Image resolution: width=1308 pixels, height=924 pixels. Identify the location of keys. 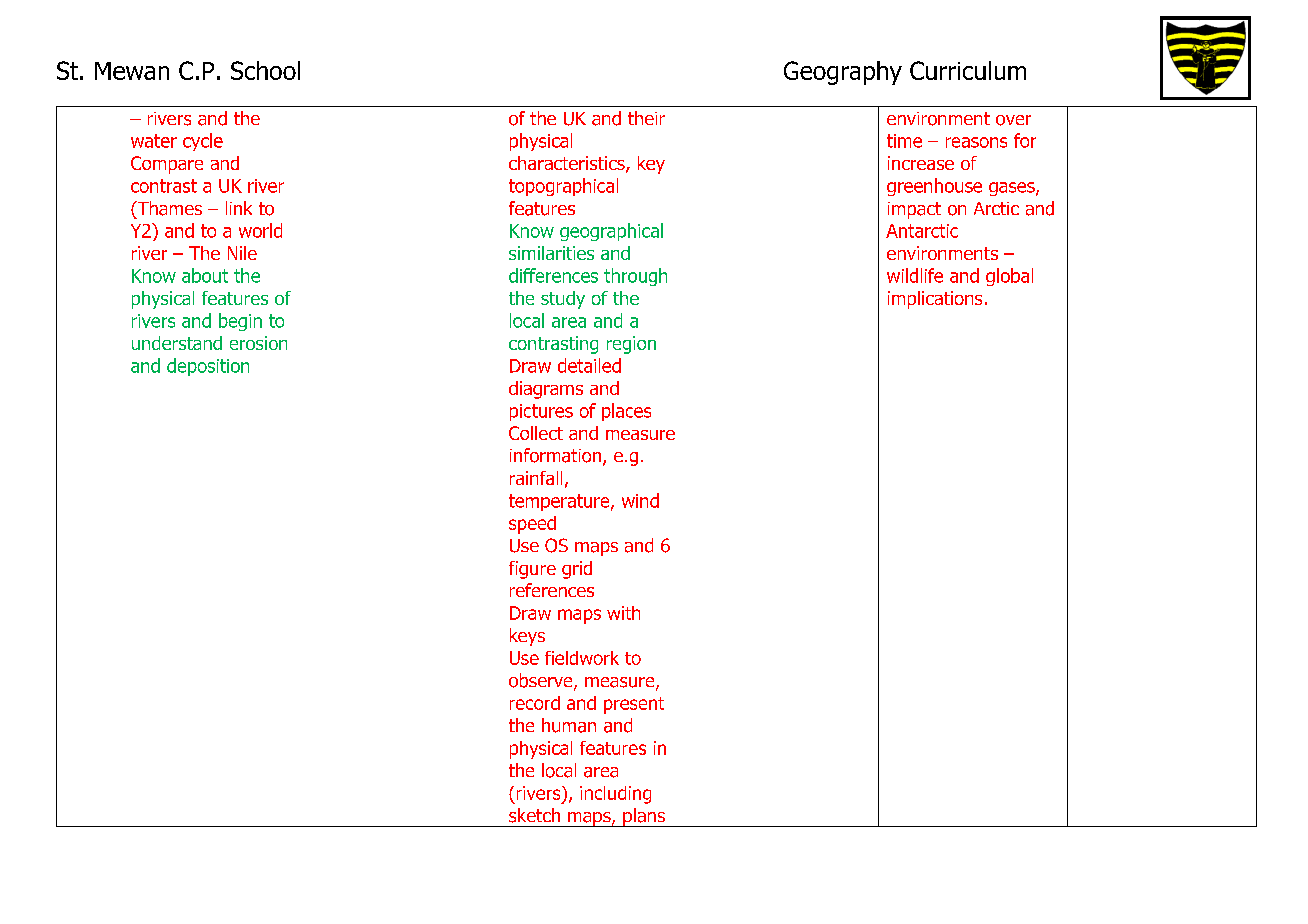
(527, 637).
